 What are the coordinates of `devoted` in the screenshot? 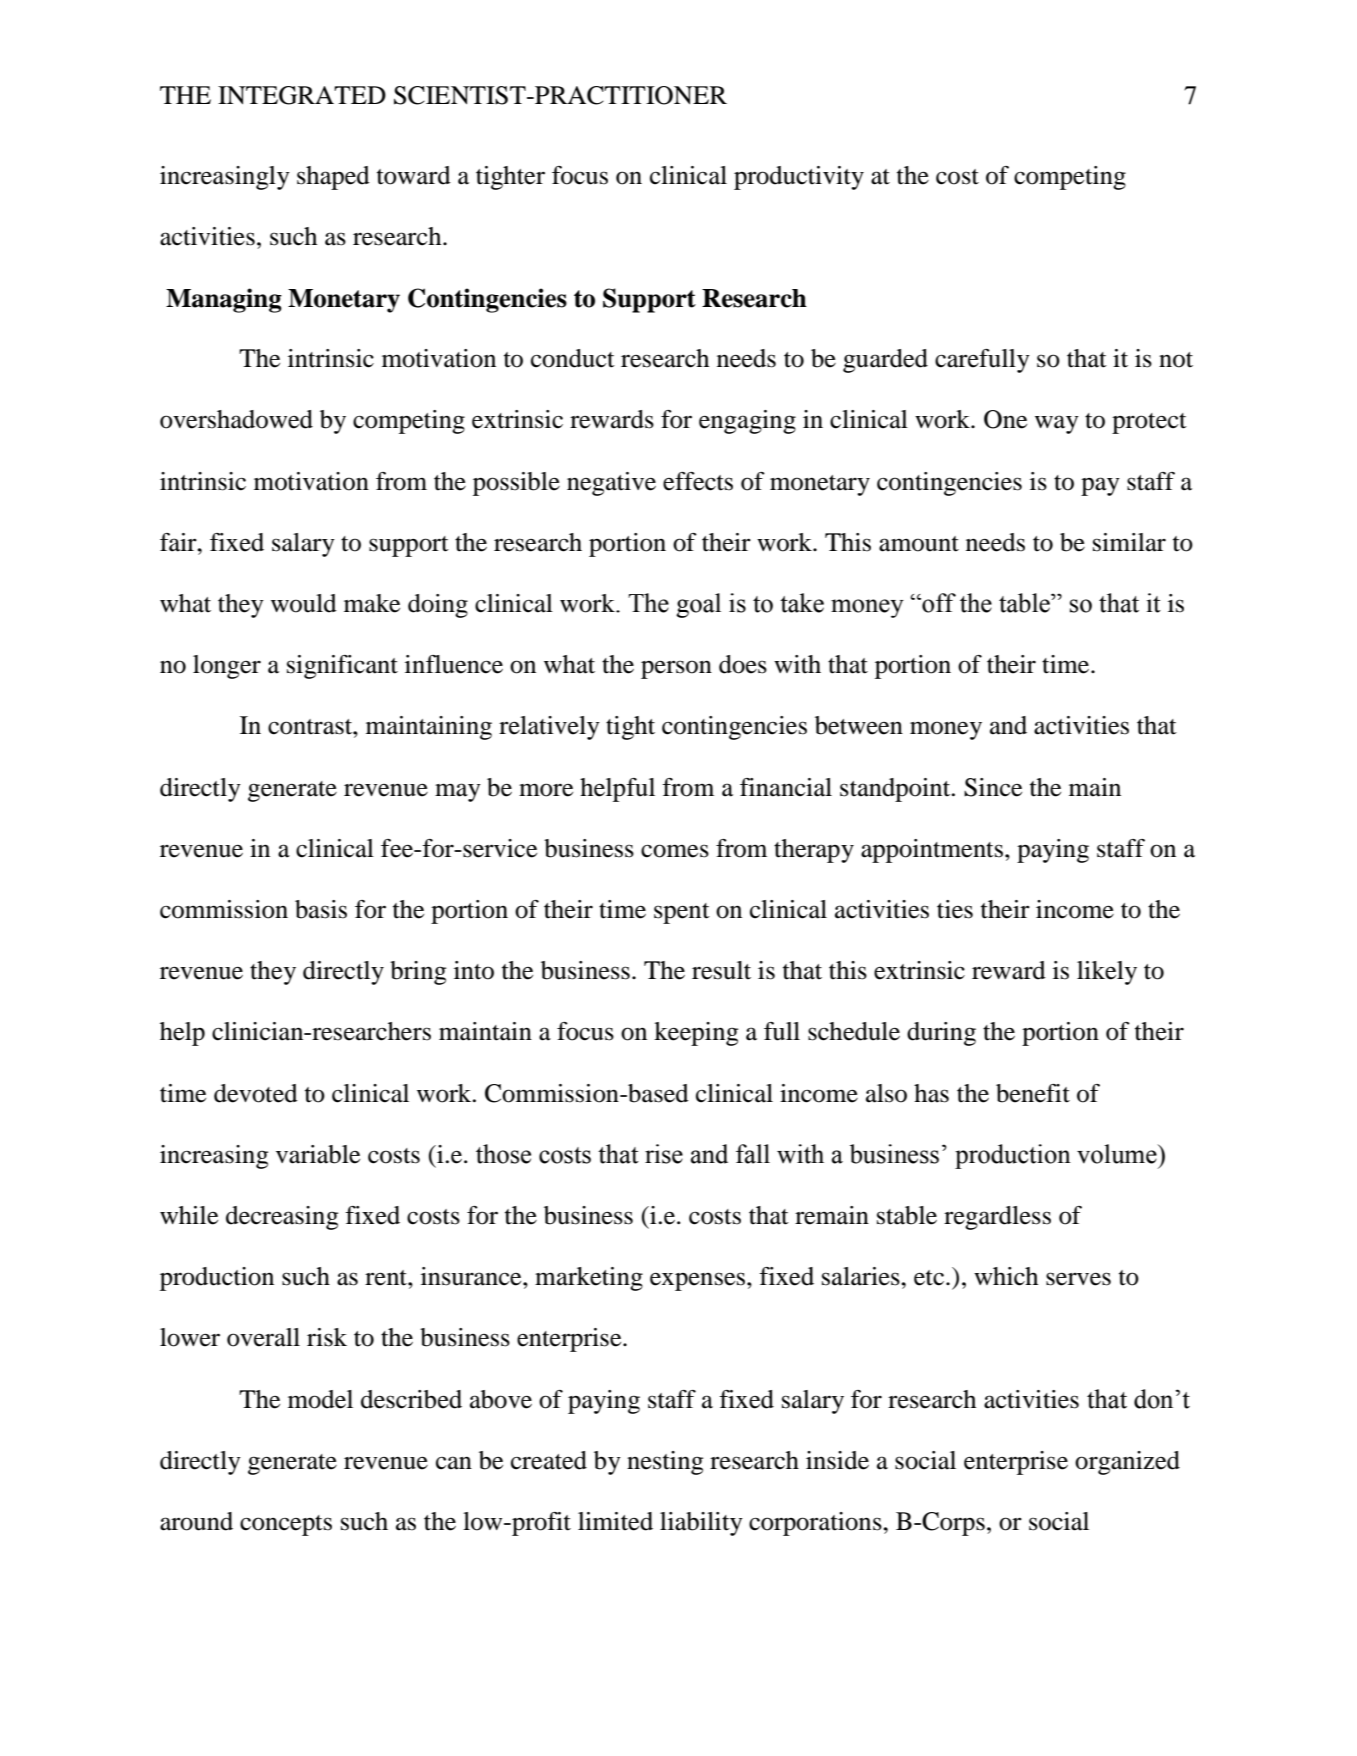 It's located at (256, 1093).
